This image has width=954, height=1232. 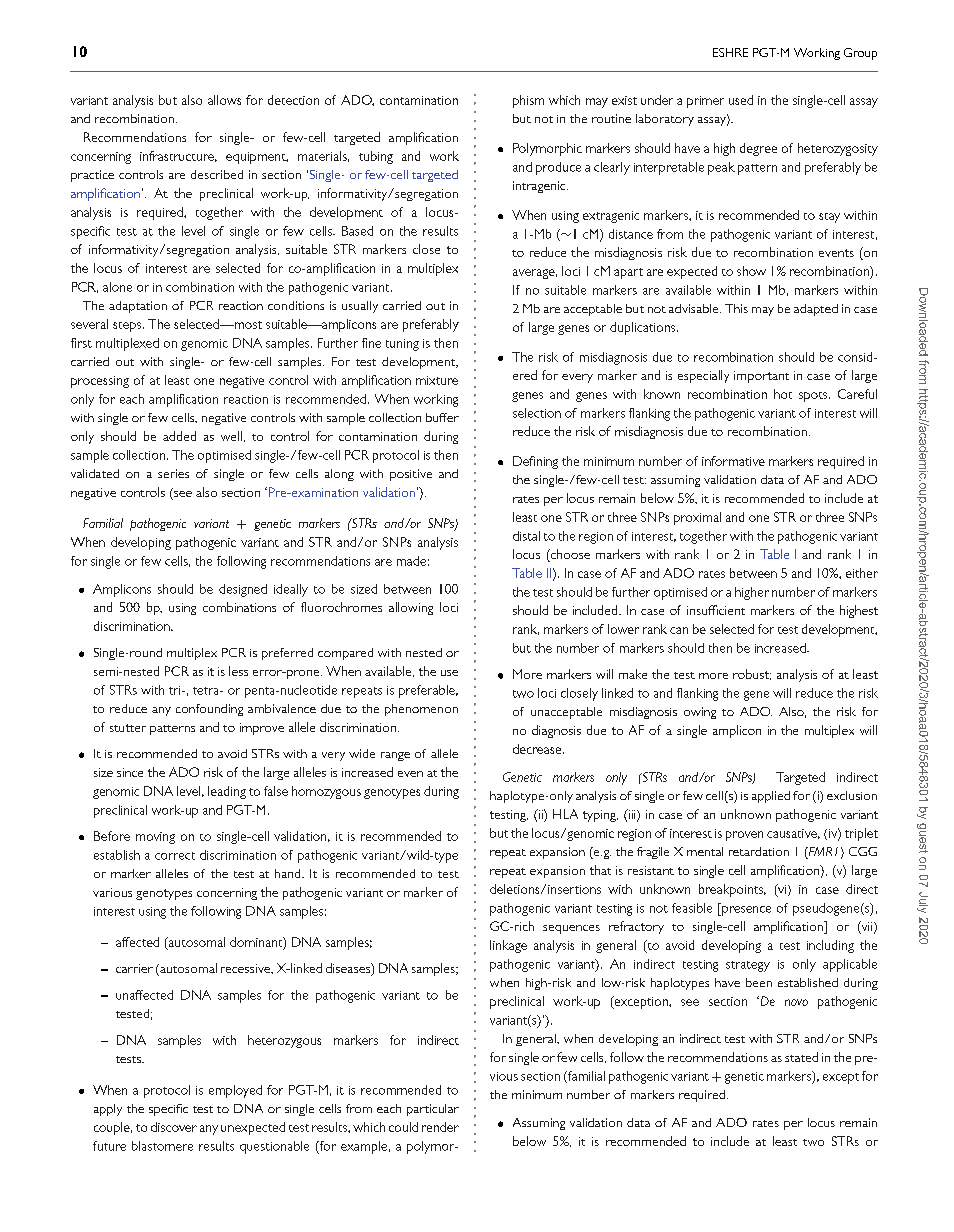 What do you see at coordinates (243, 590) in the image?
I see `designed` at bounding box center [243, 590].
